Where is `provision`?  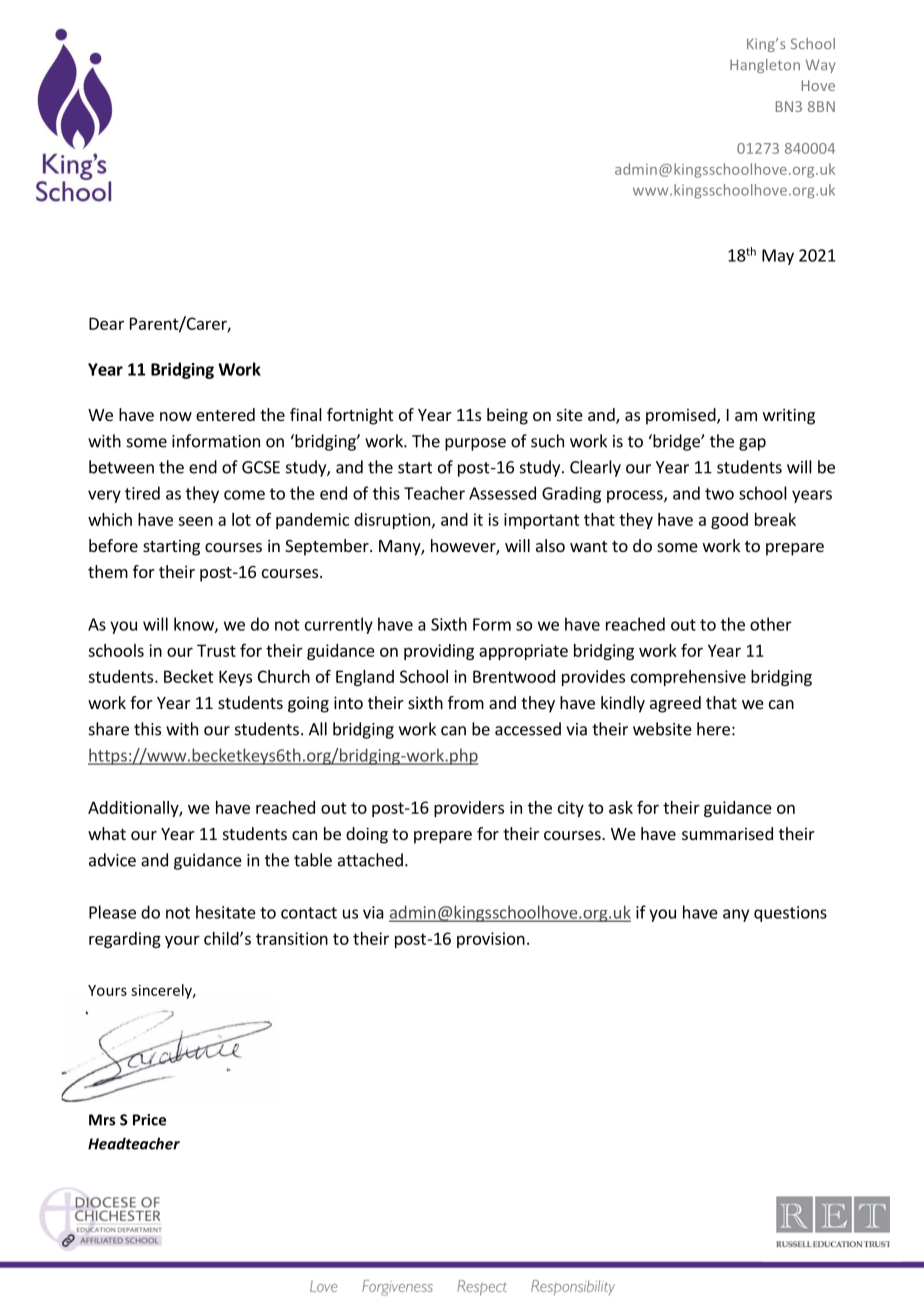
provision is located at coordinates (491, 940).
